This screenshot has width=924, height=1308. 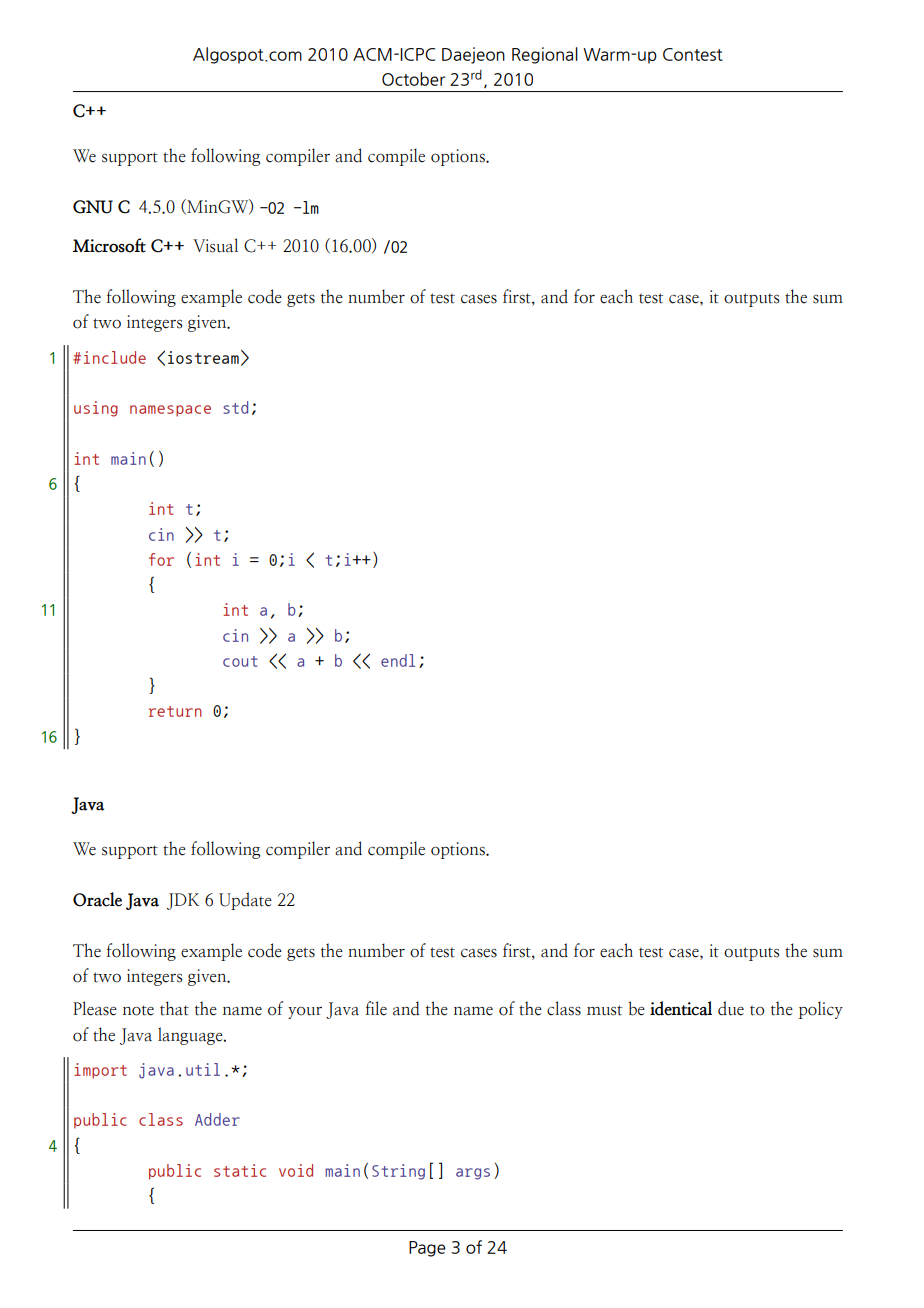 I want to click on endl, so click(x=398, y=660).
